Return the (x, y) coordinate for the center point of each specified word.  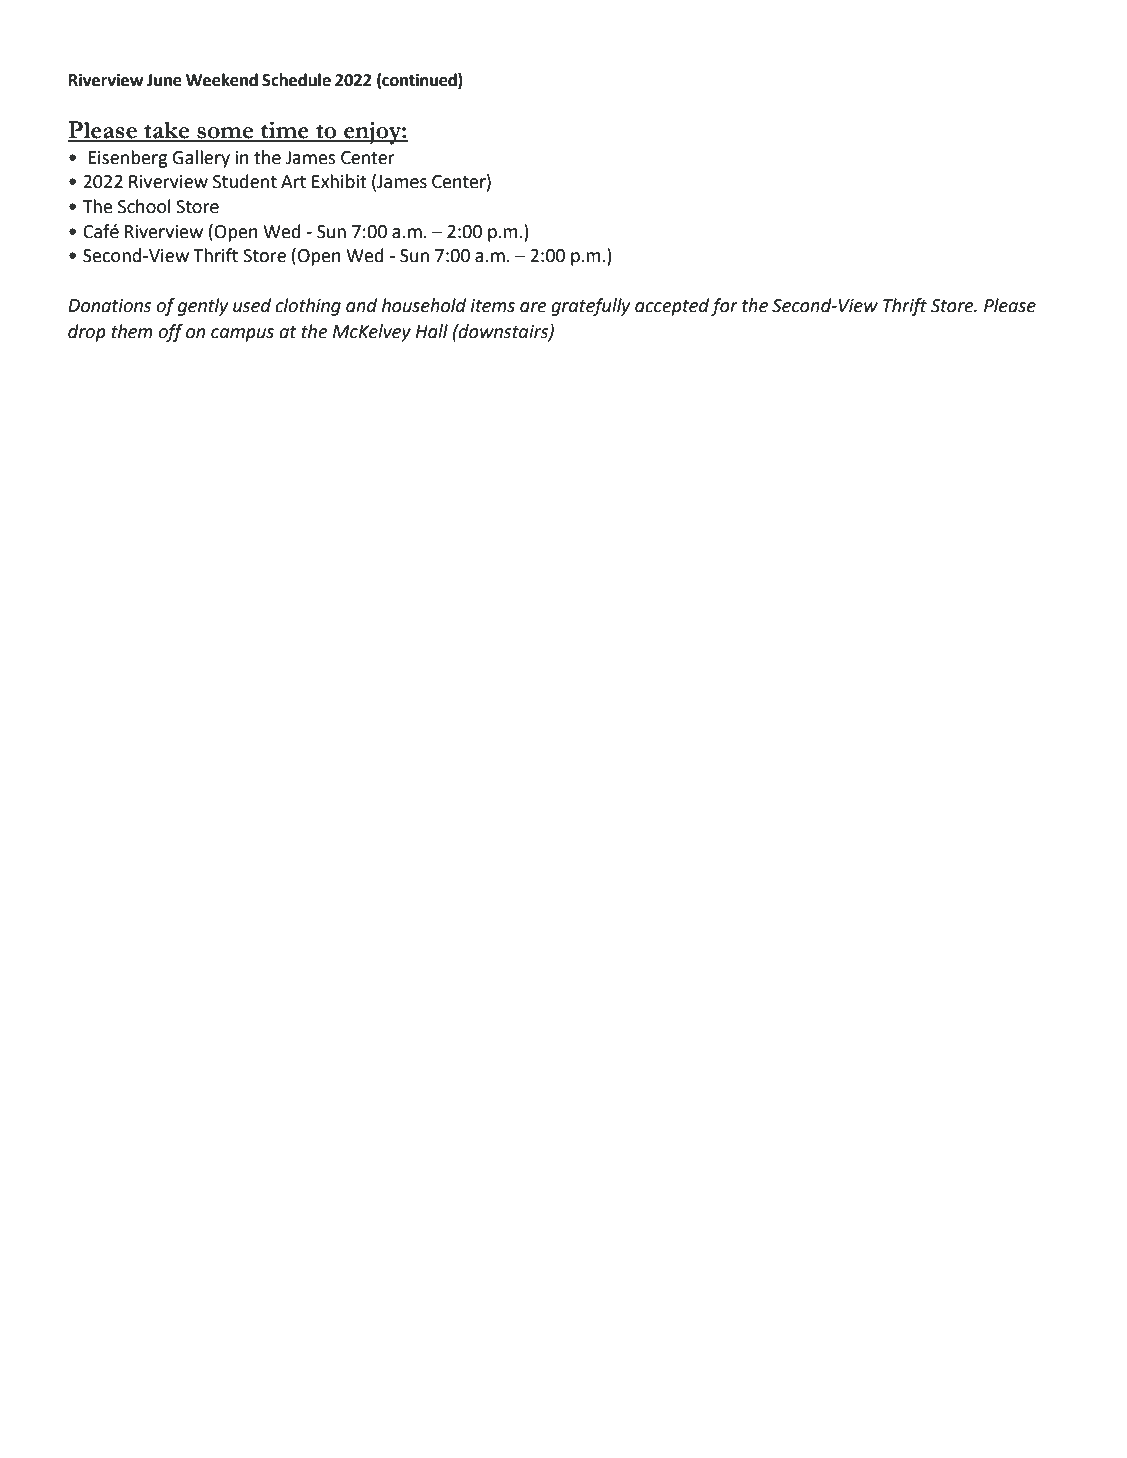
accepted (672, 307)
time (285, 131)
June (164, 80)
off (170, 333)
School (144, 206)
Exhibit (339, 181)
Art (293, 182)
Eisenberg (128, 159)
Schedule (296, 80)
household (424, 305)
